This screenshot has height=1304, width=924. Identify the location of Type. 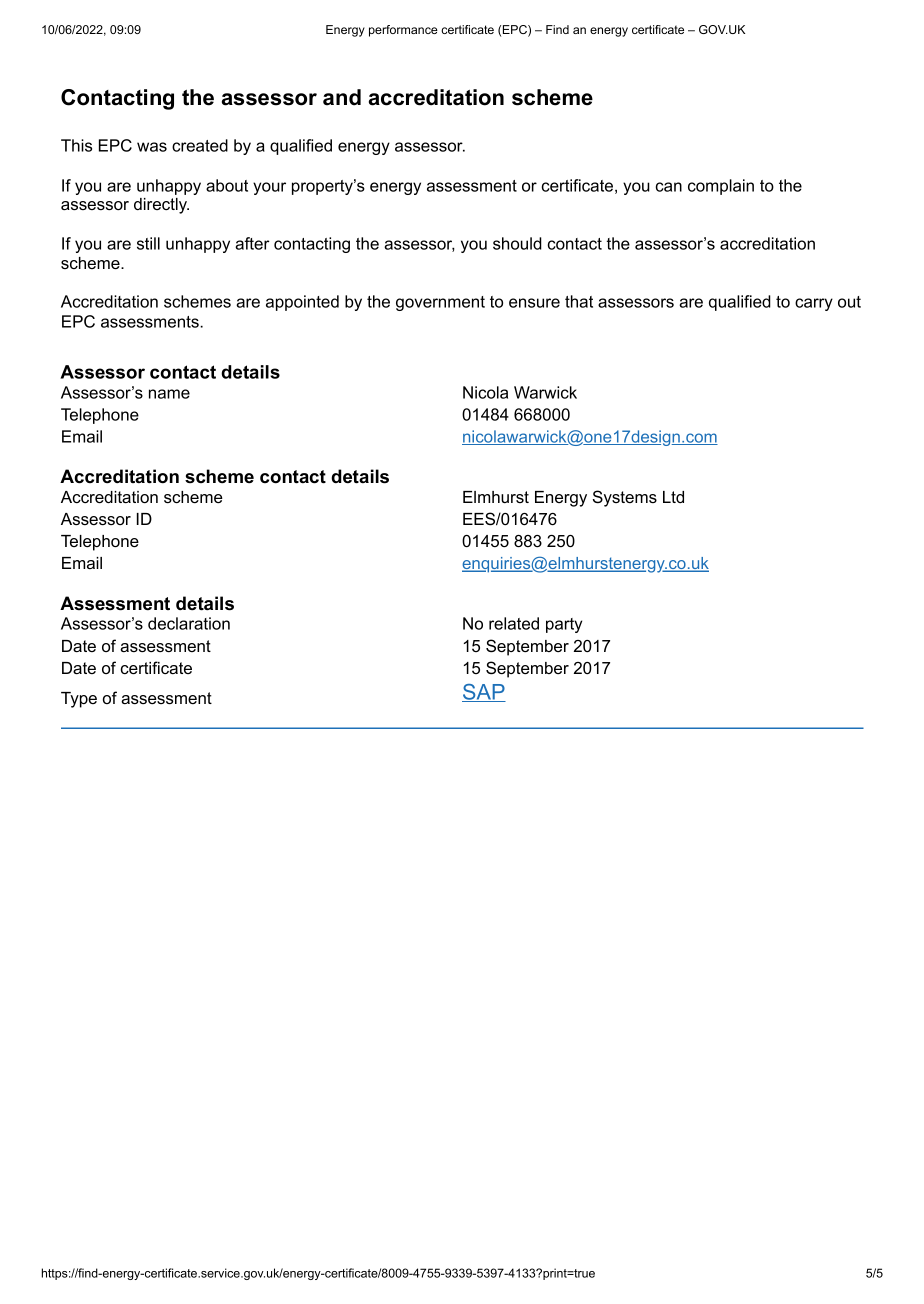
(79, 700).
